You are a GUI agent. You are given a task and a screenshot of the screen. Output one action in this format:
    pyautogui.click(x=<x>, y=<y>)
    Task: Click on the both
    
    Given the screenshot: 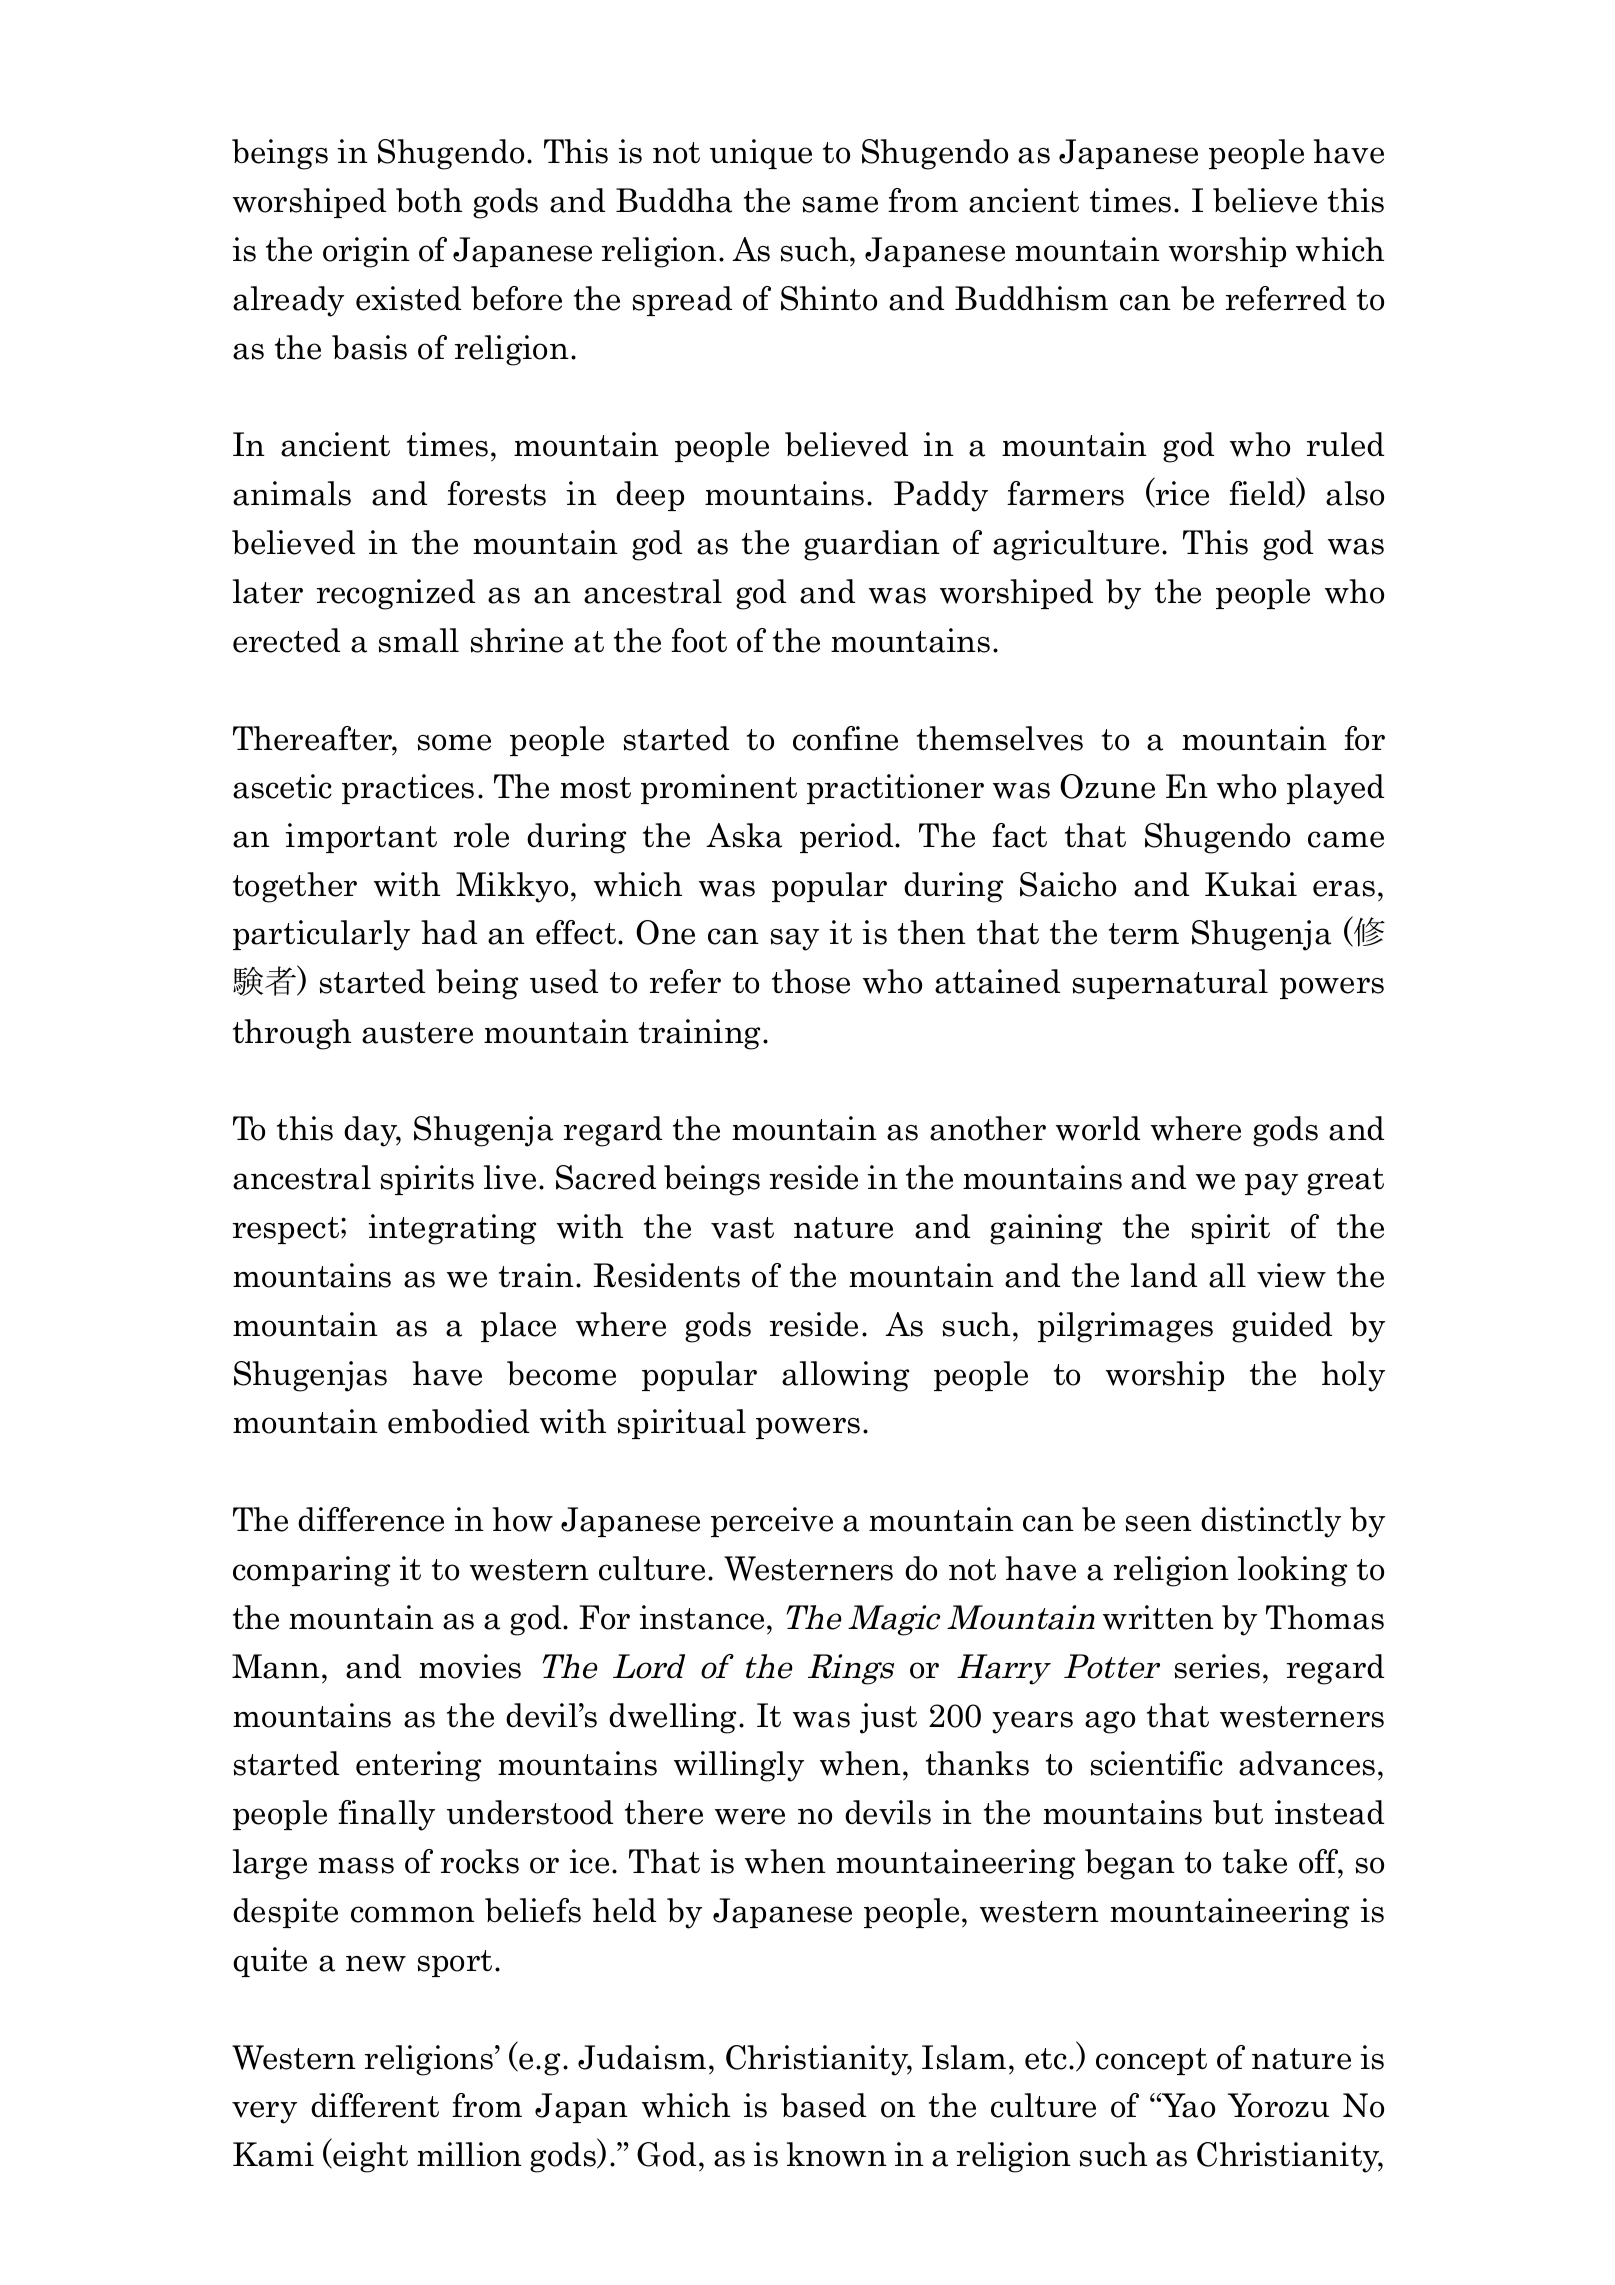 What is the action you would take?
    pyautogui.click(x=429, y=200)
